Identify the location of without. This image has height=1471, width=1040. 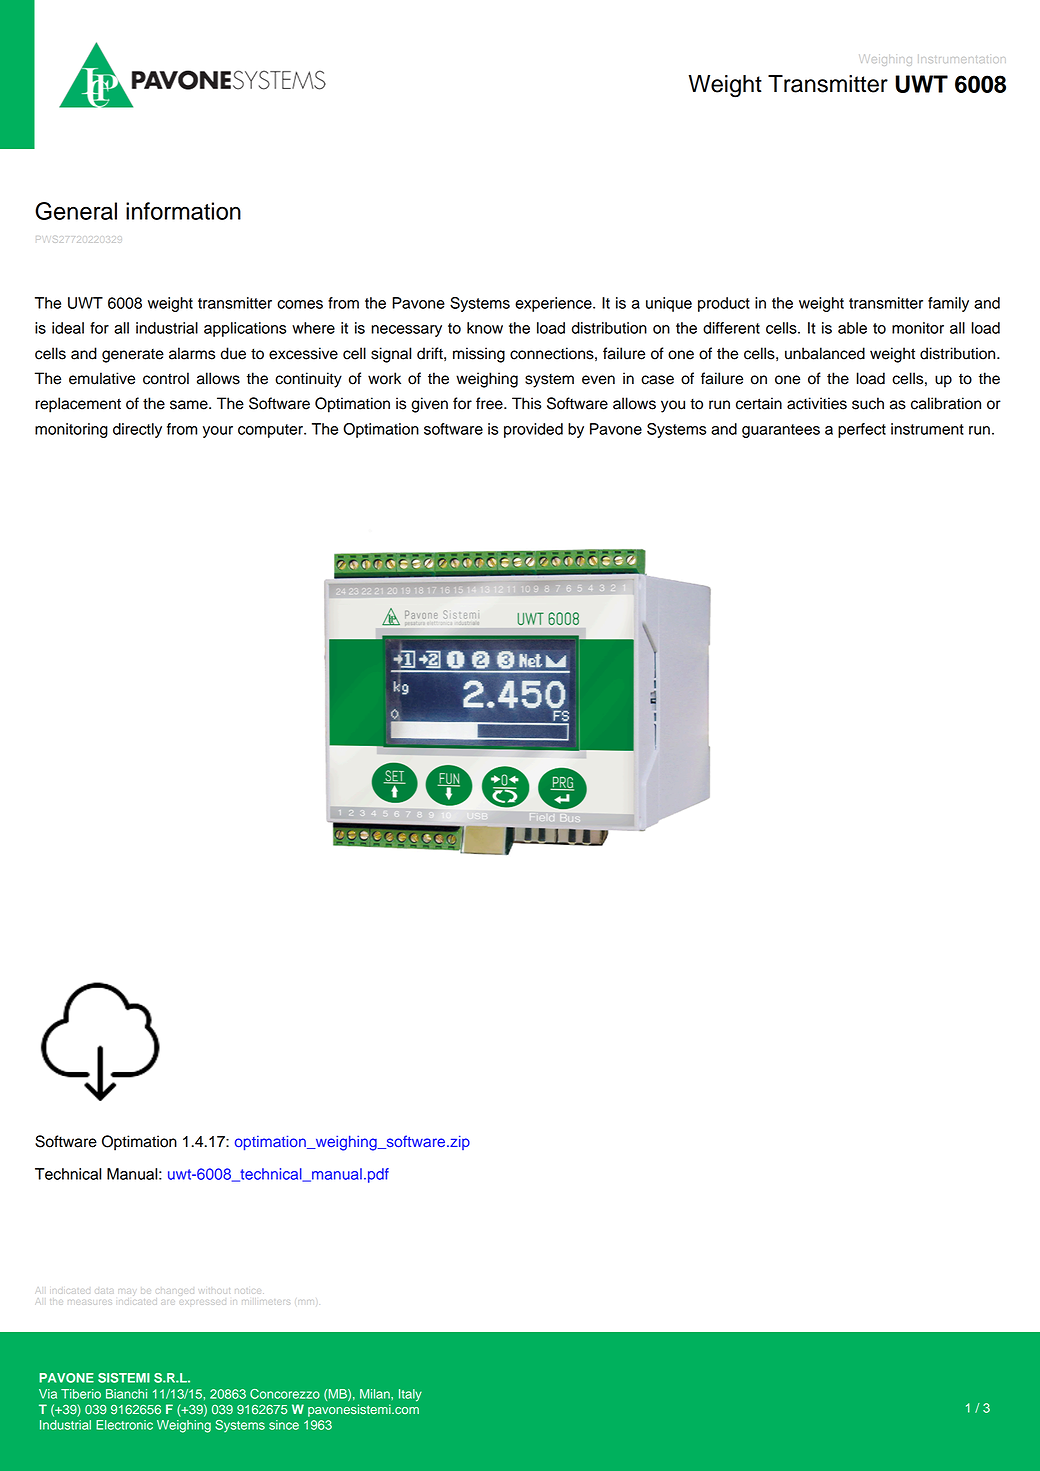
(215, 1289).
